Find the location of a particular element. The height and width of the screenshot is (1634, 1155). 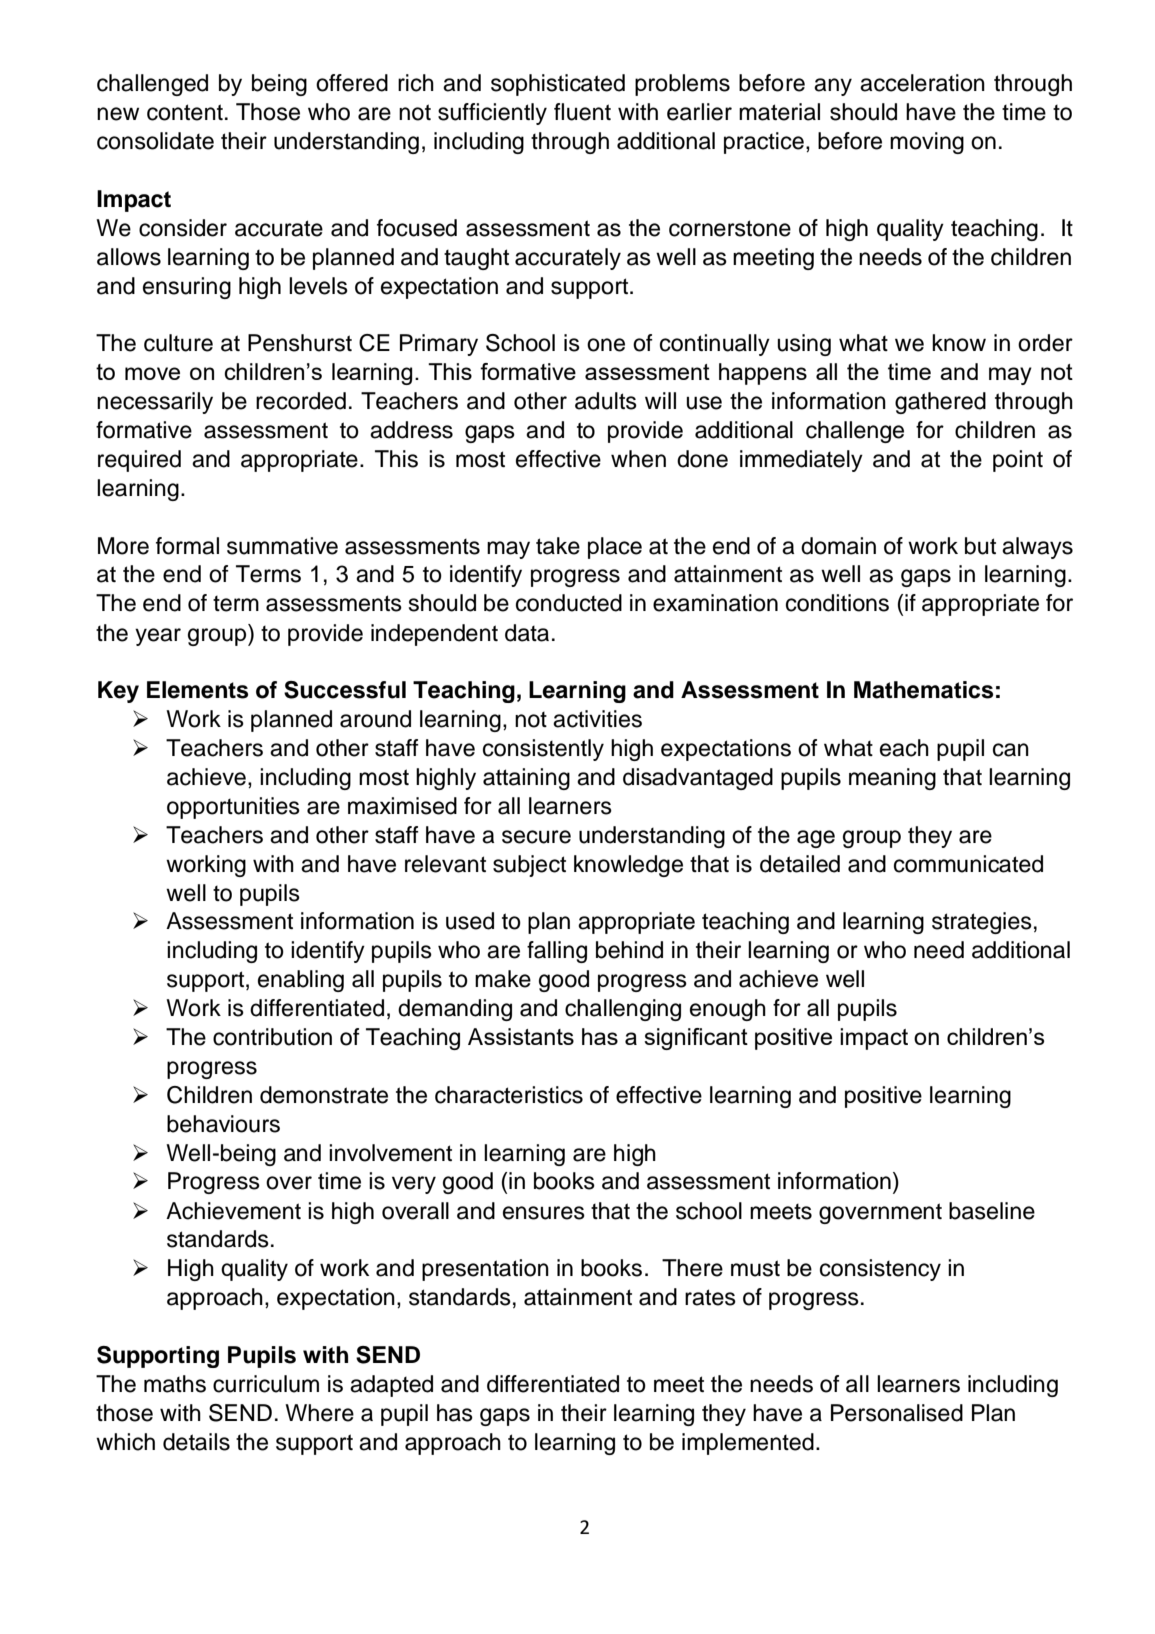

Personalised is located at coordinates (897, 1413).
